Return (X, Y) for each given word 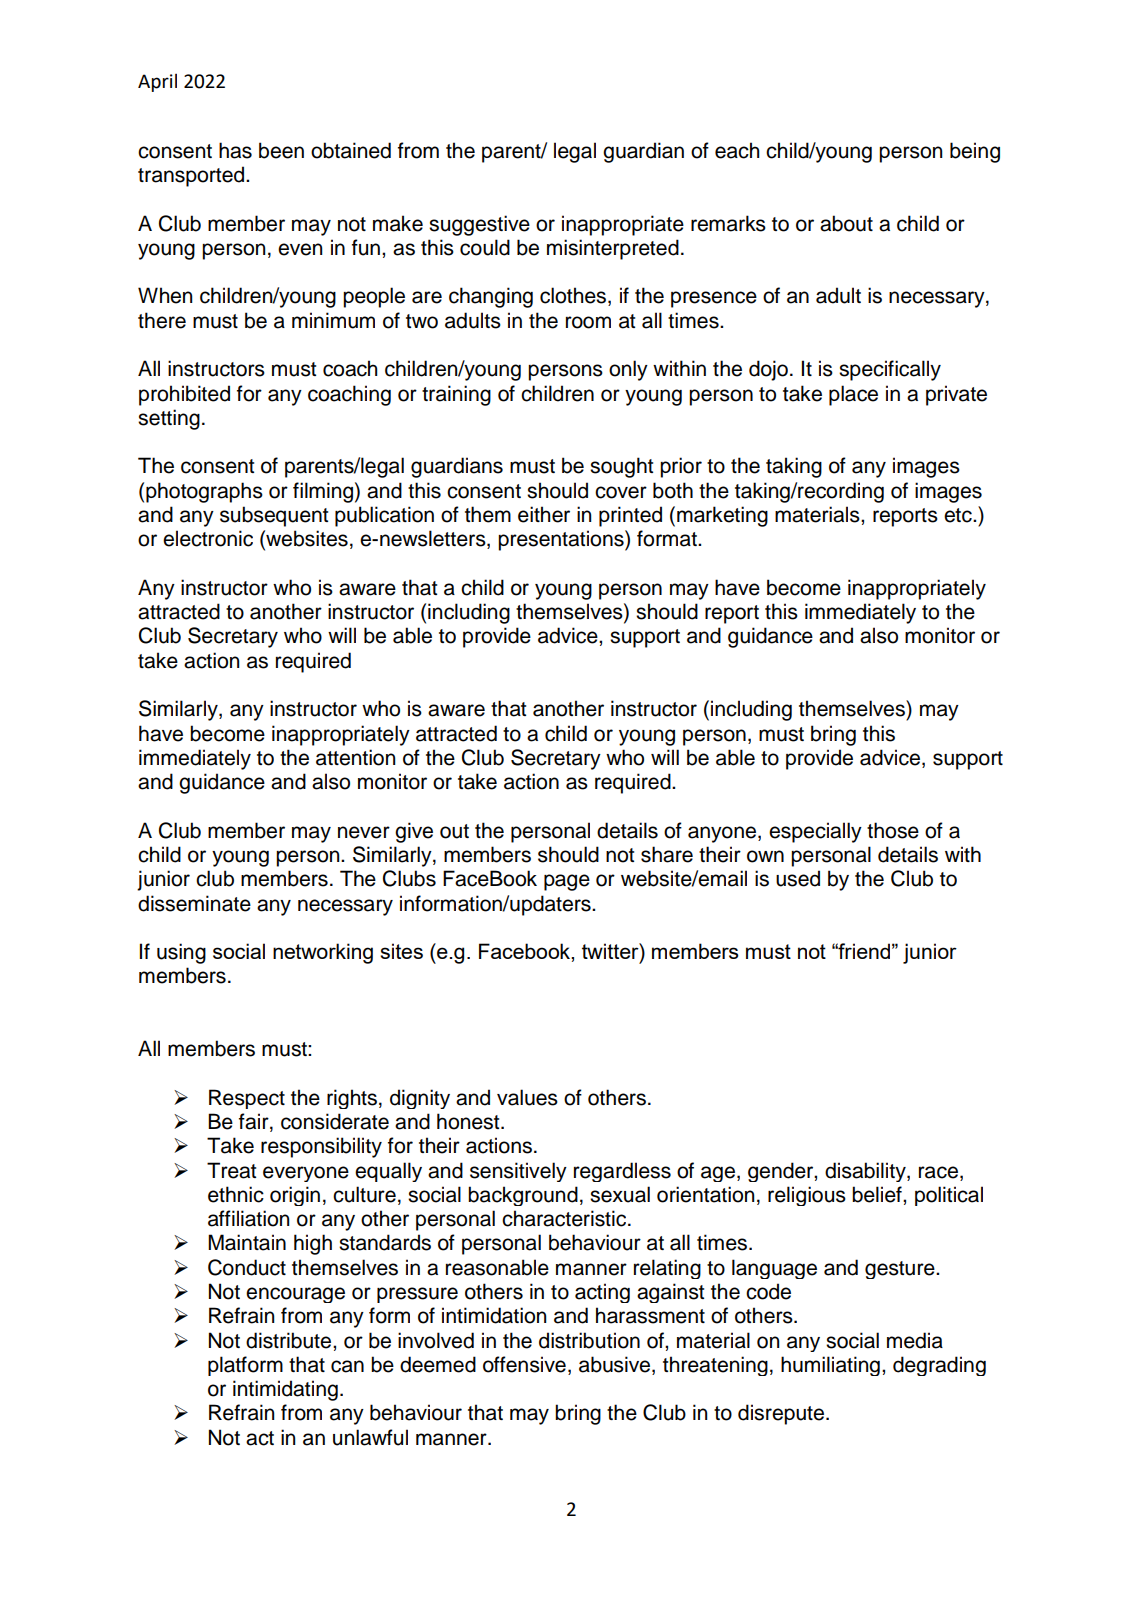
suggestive (479, 225)
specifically (890, 370)
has (235, 150)
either (544, 514)
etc (959, 515)
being (975, 152)
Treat (231, 1170)
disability (866, 1172)
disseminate (194, 903)
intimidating (285, 1390)
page (567, 882)
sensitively (518, 1172)
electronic (208, 538)
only (628, 370)
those (893, 830)
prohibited (184, 395)
